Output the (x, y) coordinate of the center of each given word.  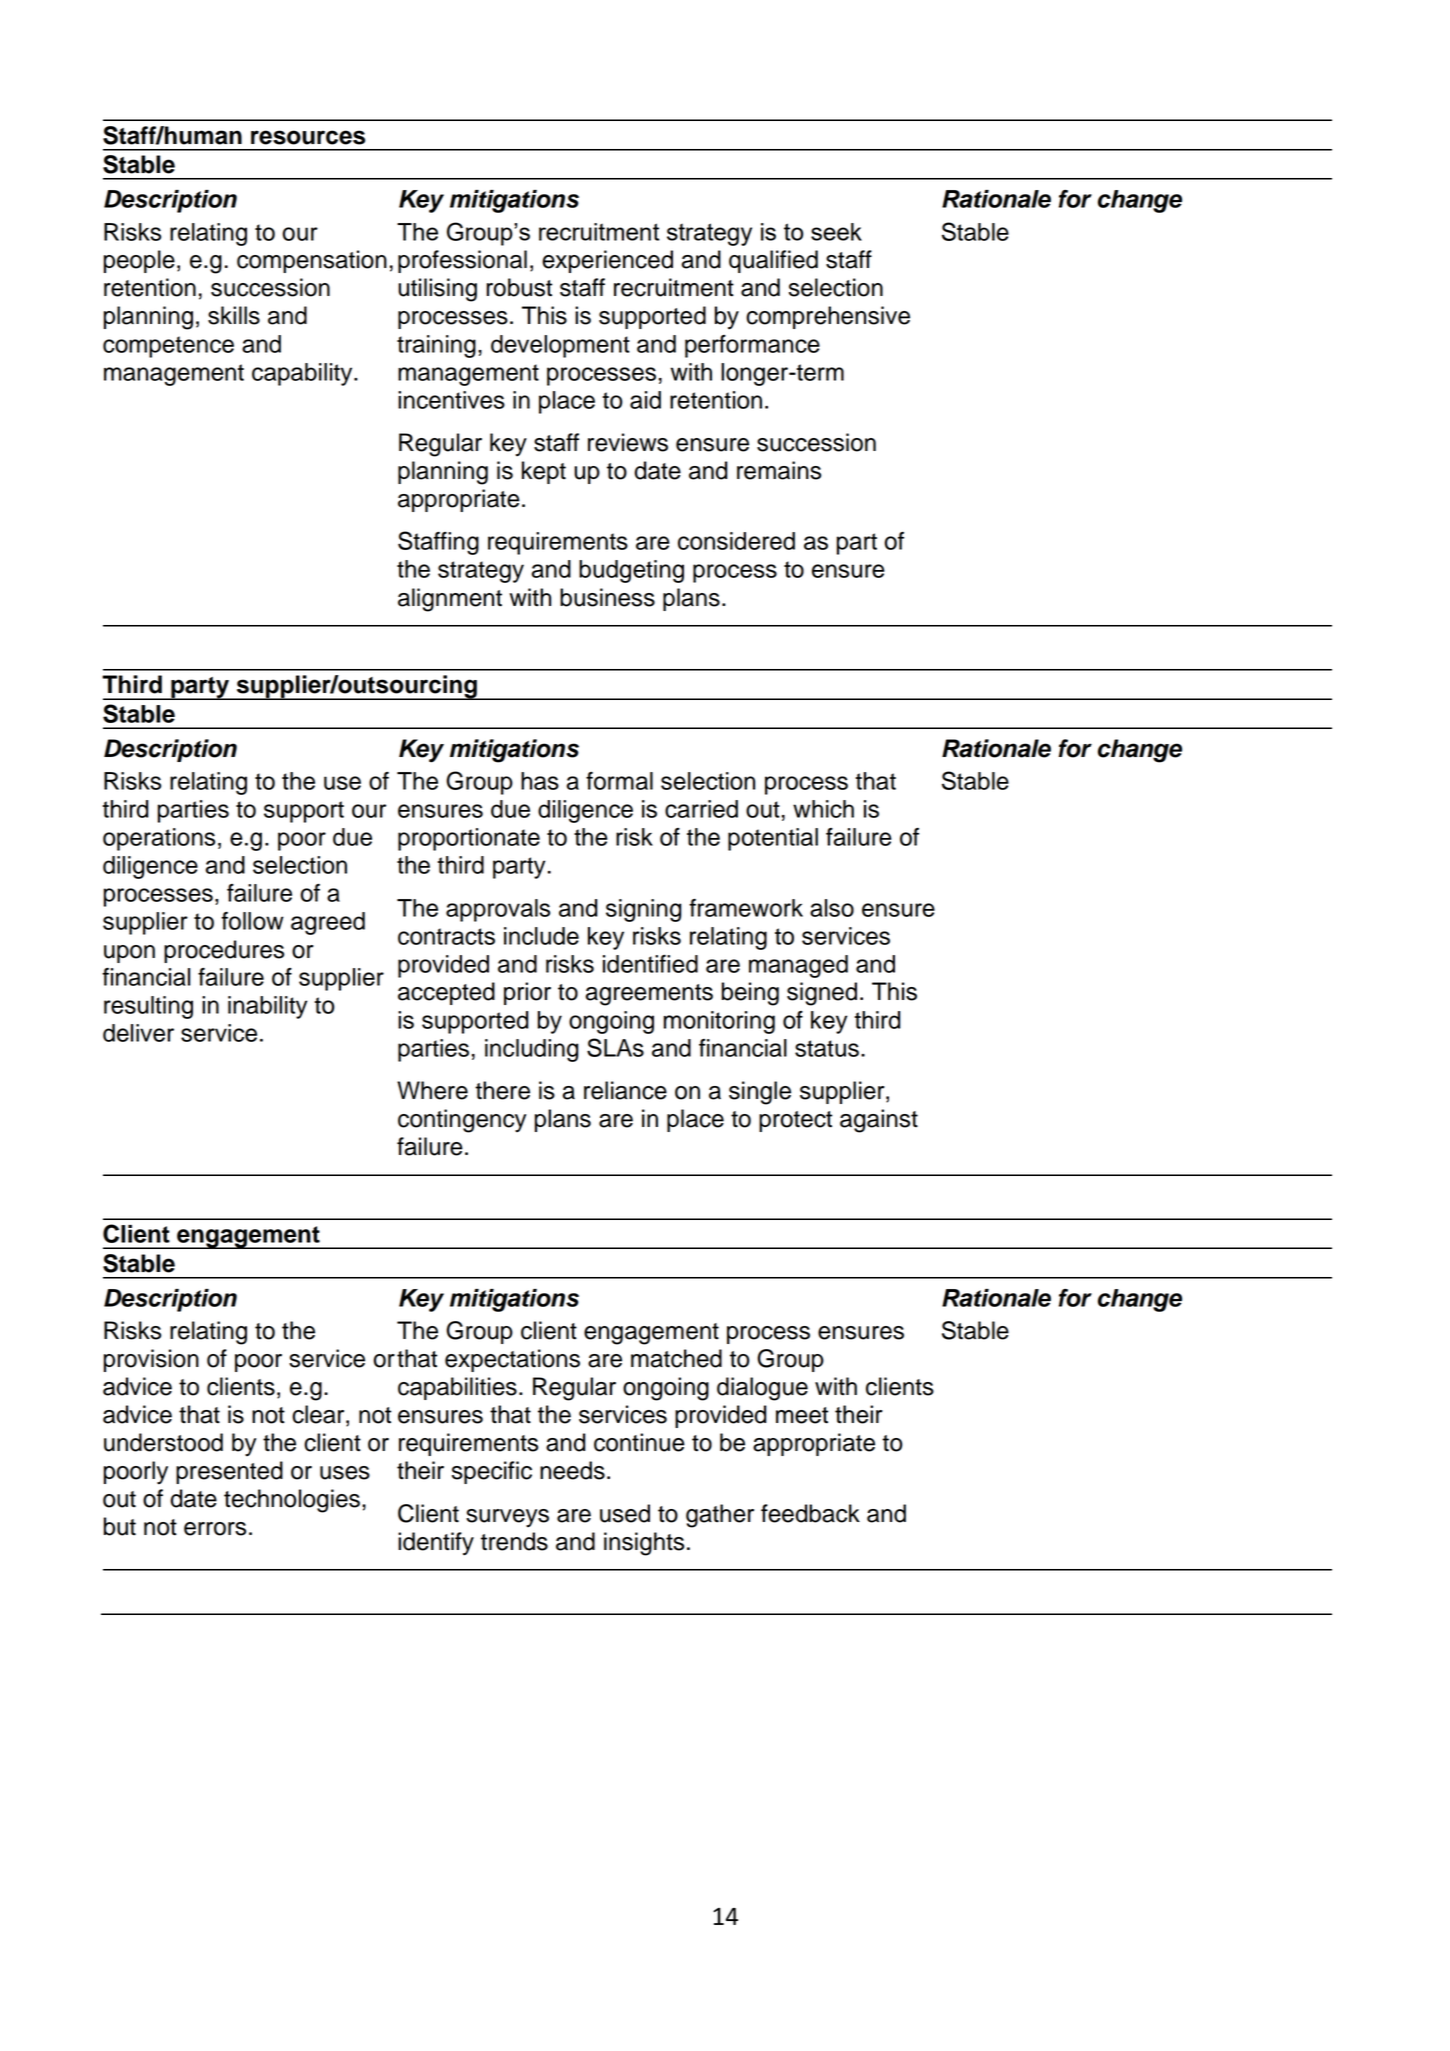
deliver (138, 1033)
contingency (462, 1121)
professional (462, 261)
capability (303, 374)
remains (779, 470)
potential (773, 839)
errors (215, 1529)
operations (159, 839)
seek (836, 232)
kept (544, 472)
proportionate (469, 839)
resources (308, 137)
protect (795, 1121)
